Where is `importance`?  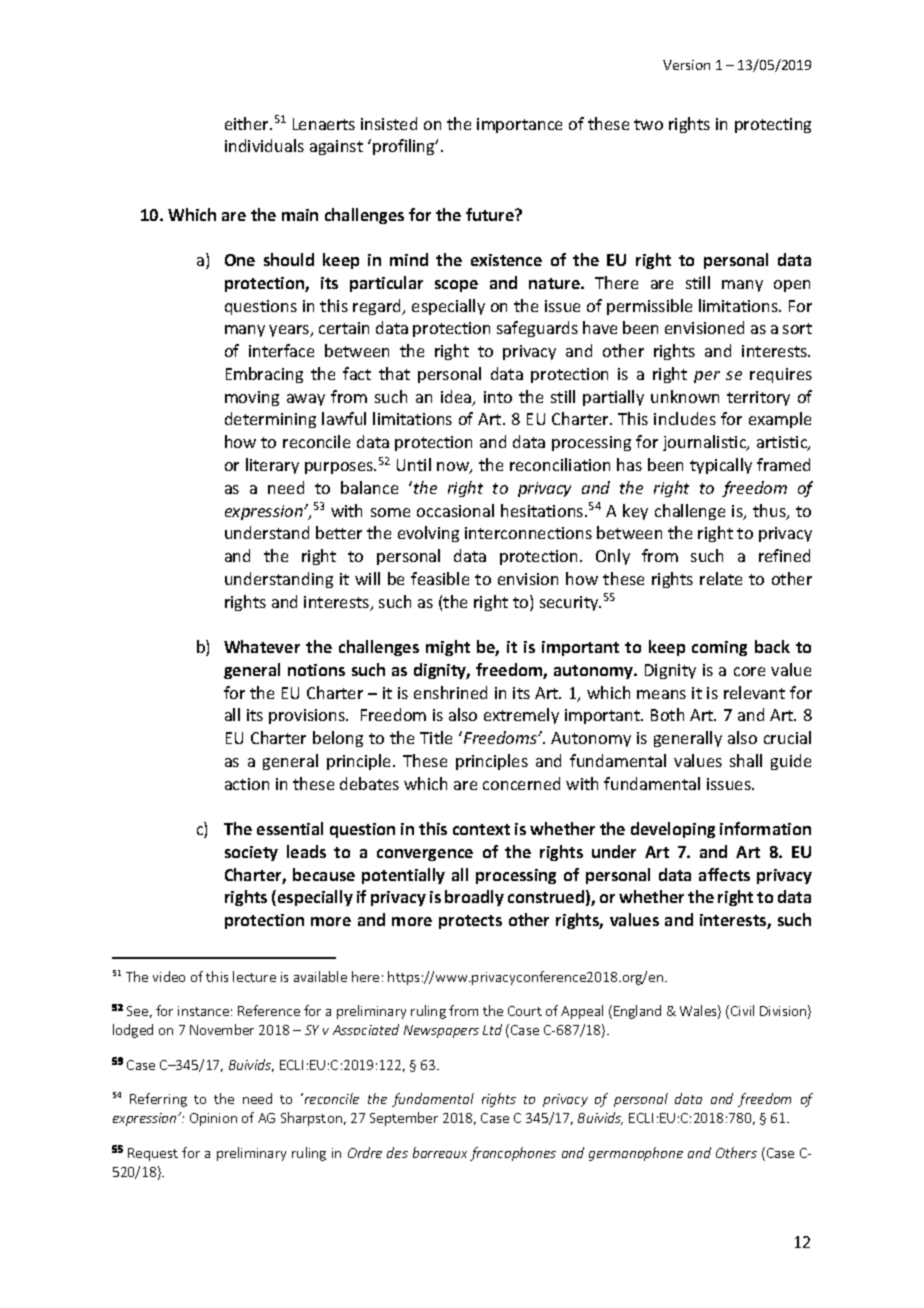
importance is located at coordinates (519, 125).
